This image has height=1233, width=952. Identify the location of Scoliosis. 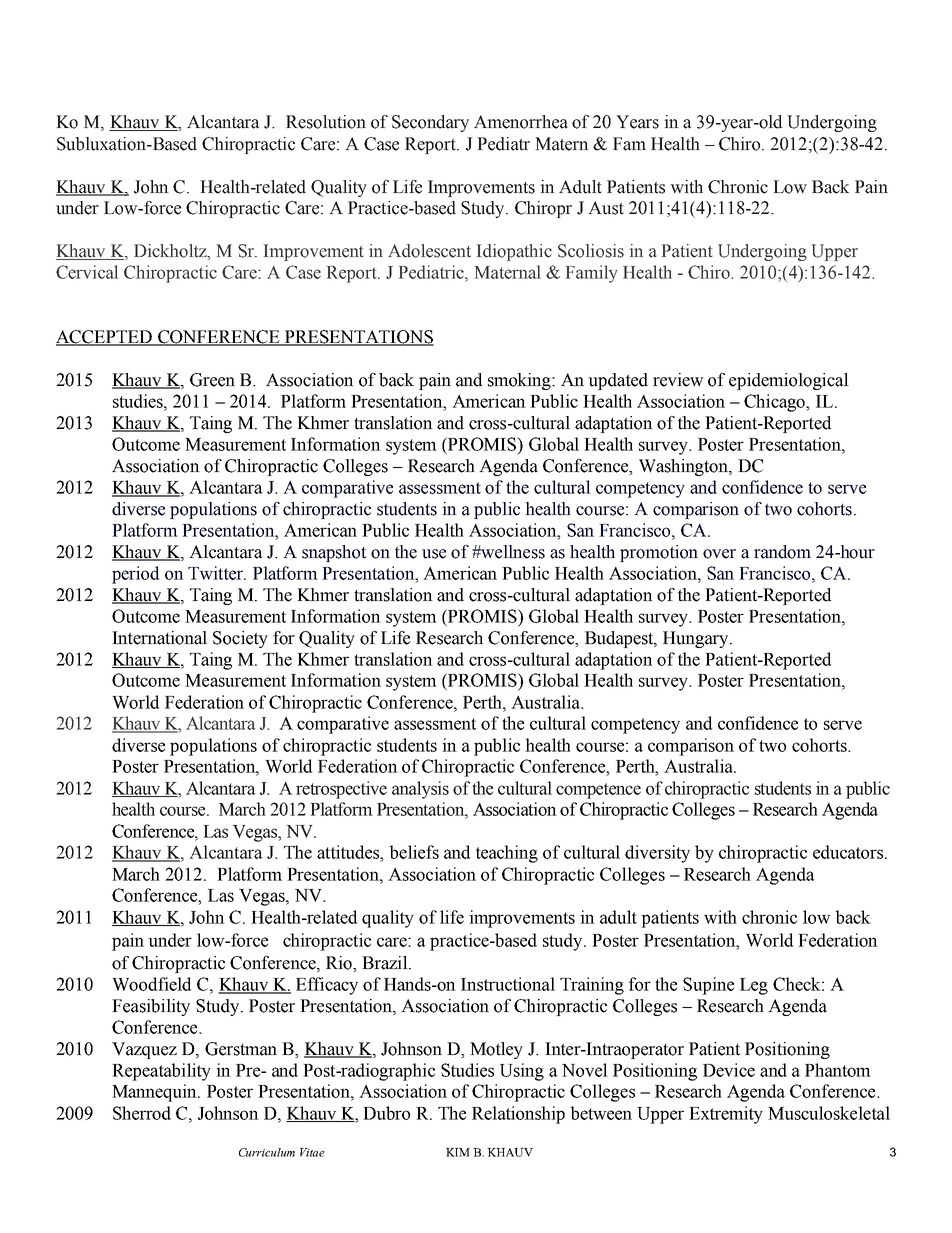
(591, 251).
